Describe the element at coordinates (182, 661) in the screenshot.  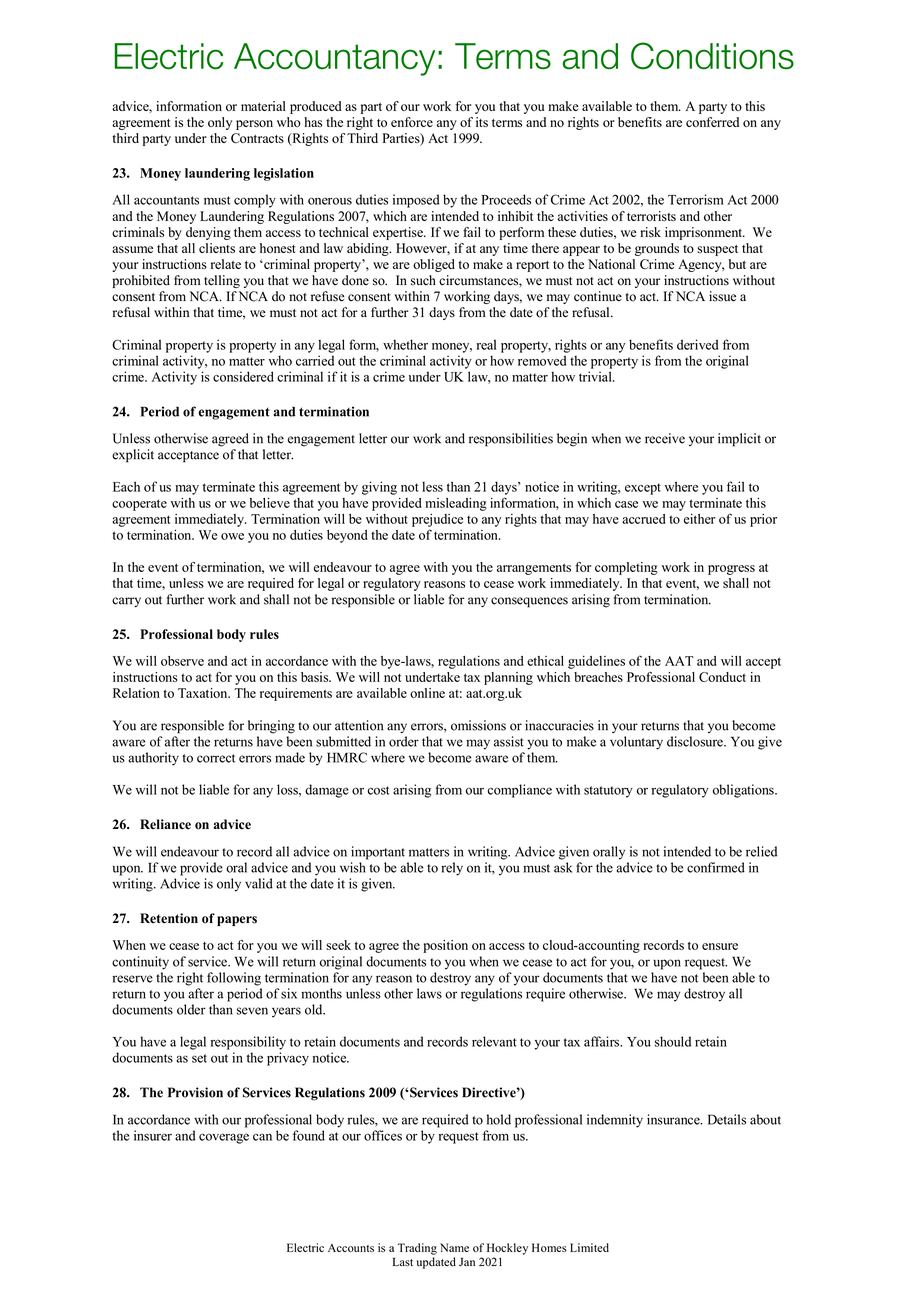
I see `observe` at that location.
